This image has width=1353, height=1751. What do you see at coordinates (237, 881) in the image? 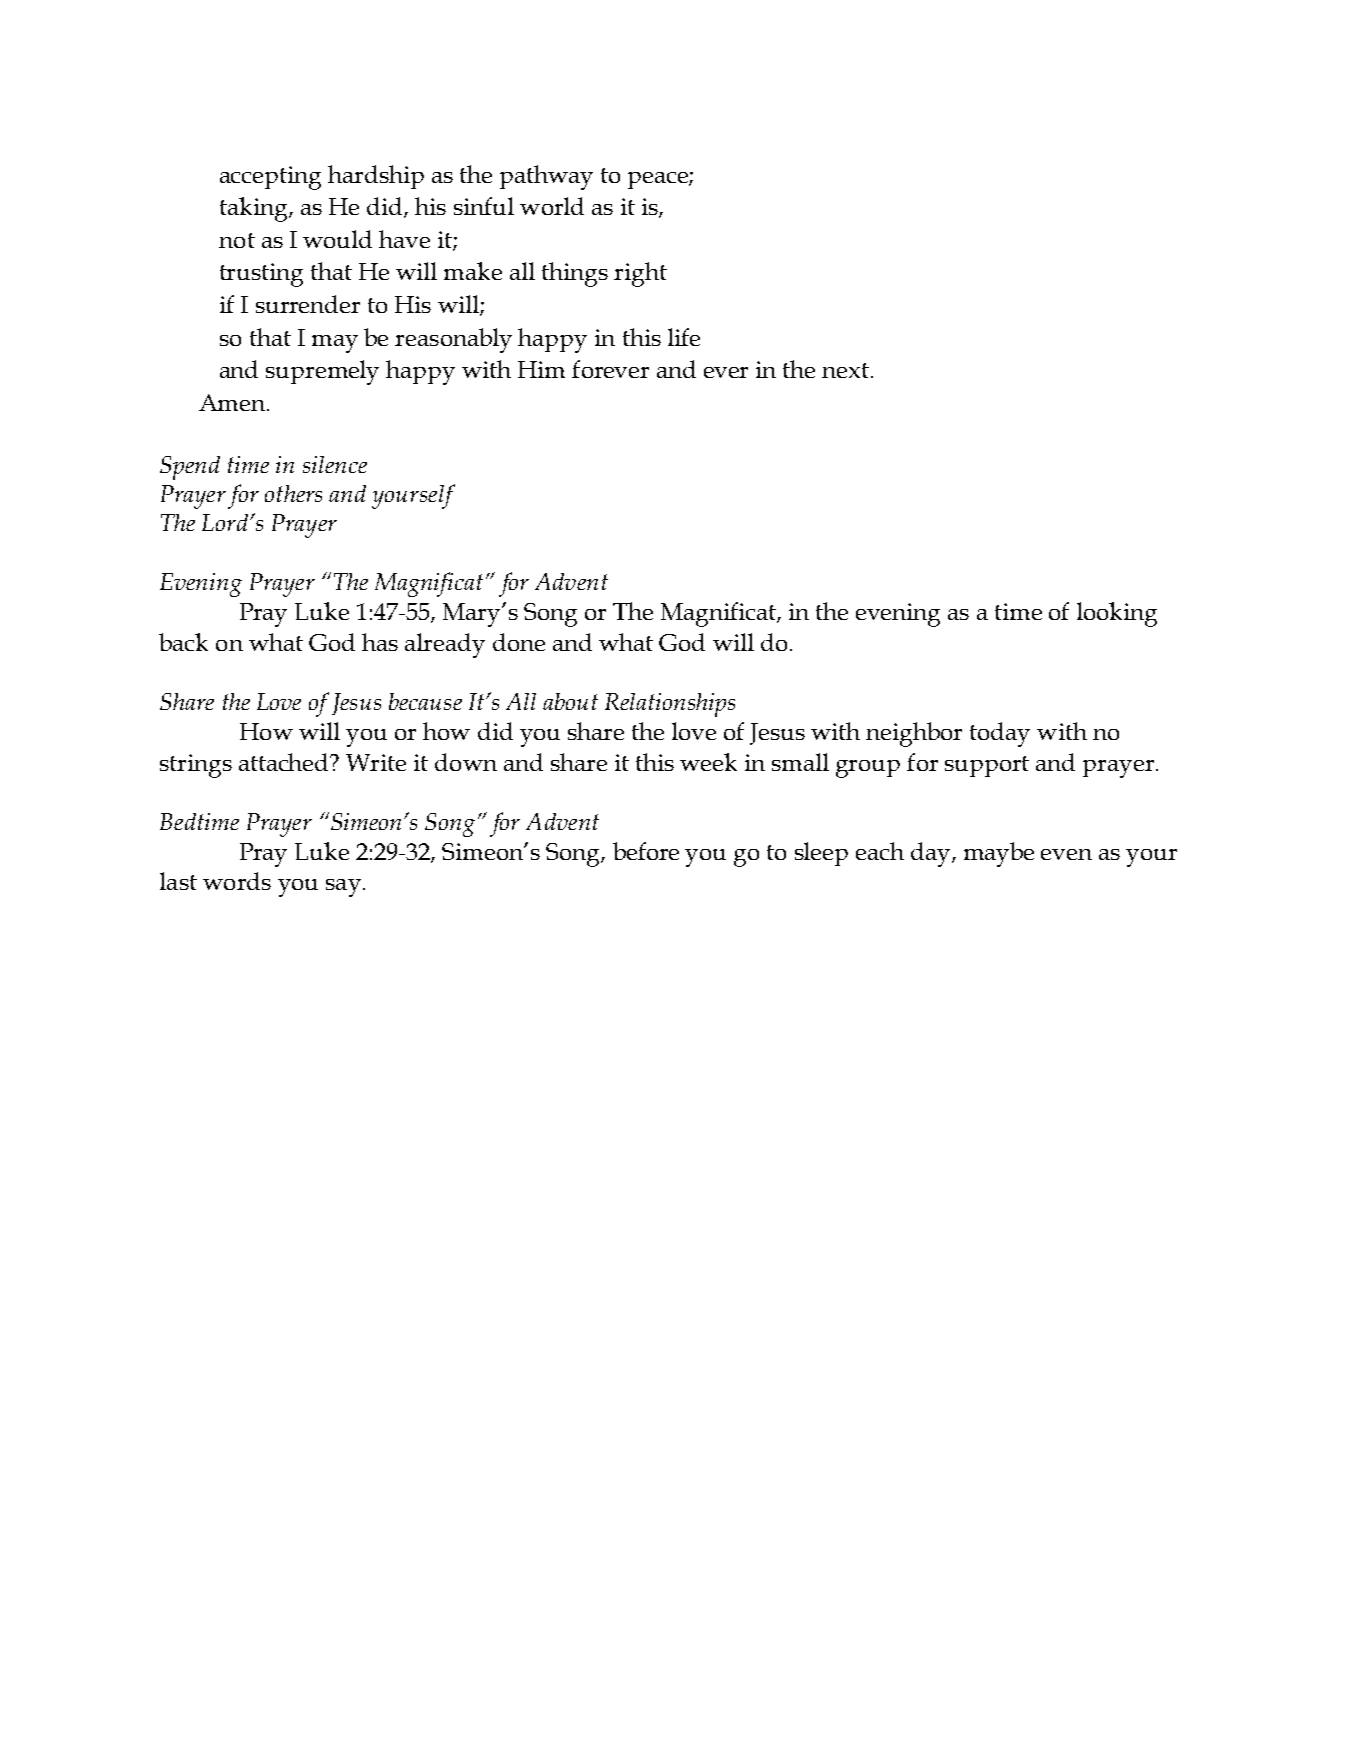
I see `words` at bounding box center [237, 881].
